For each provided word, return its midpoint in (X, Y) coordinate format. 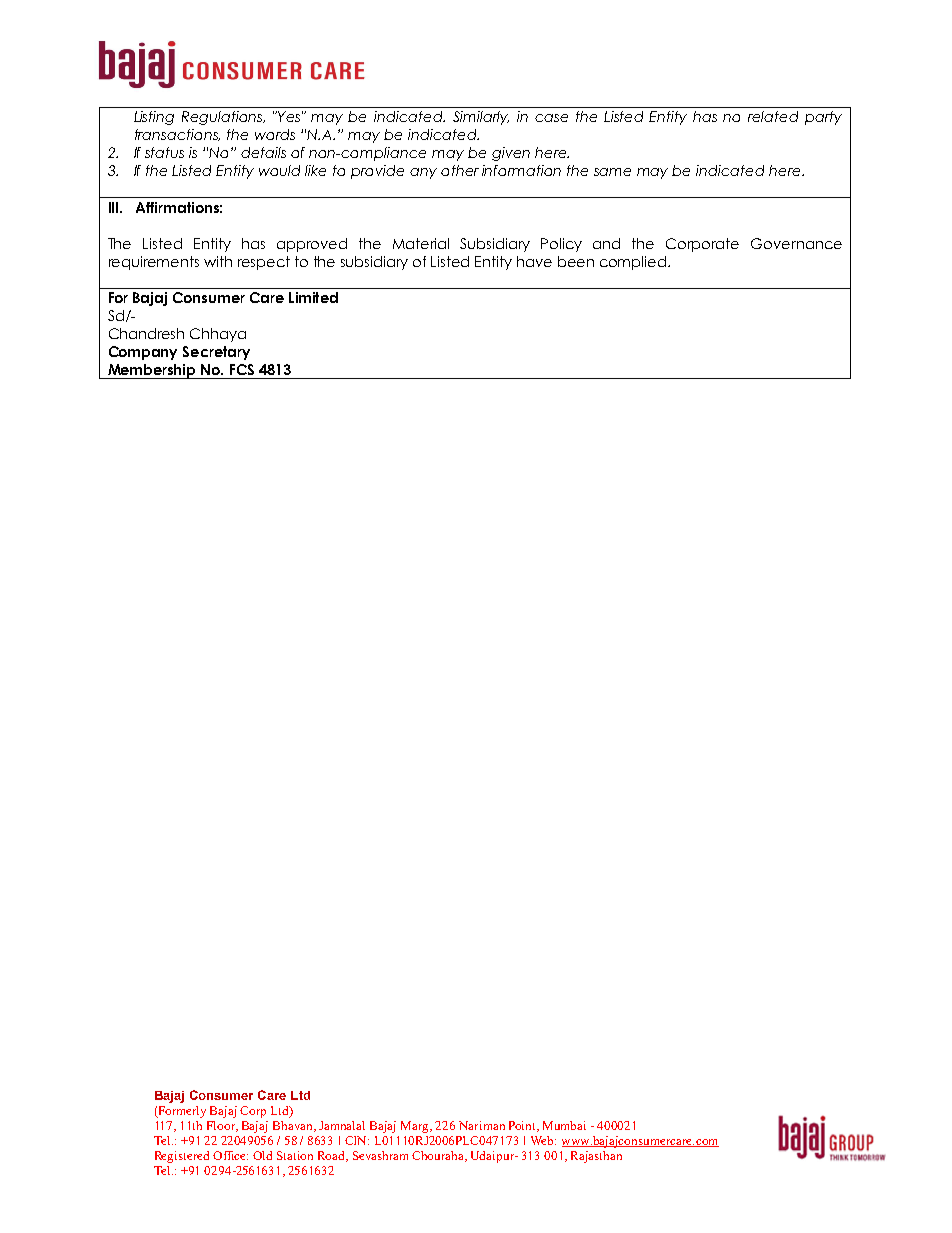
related (773, 116)
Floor (222, 1126)
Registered (182, 1157)
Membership (151, 371)
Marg (416, 1127)
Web (543, 1140)
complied (634, 263)
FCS (242, 369)
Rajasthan (596, 1157)
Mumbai (564, 1125)
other (460, 170)
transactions (177, 135)
